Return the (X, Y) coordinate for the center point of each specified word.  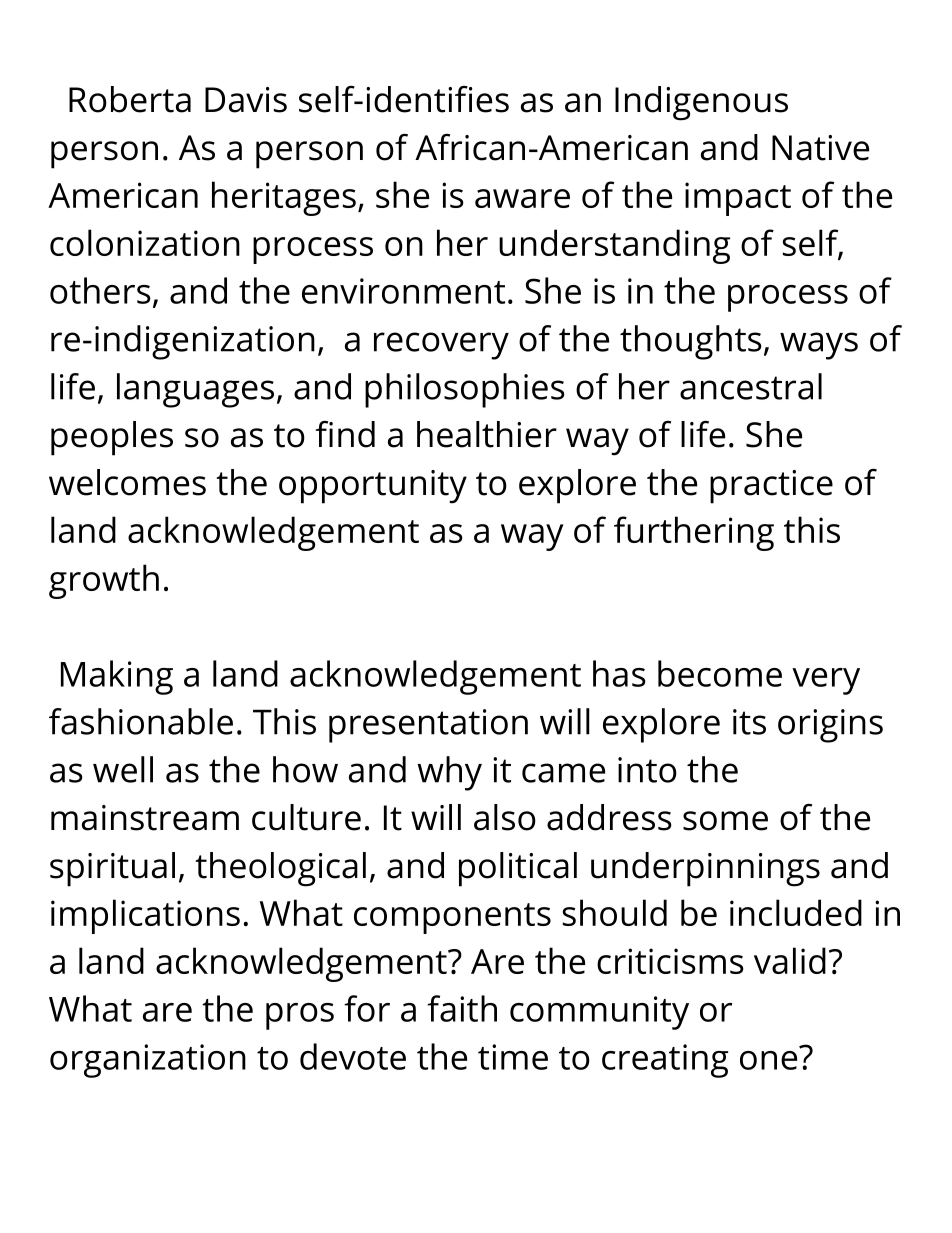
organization (148, 1061)
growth (104, 581)
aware (522, 198)
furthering (694, 533)
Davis (246, 100)
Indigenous (701, 103)
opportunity (373, 487)
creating (665, 1061)
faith (462, 1008)
